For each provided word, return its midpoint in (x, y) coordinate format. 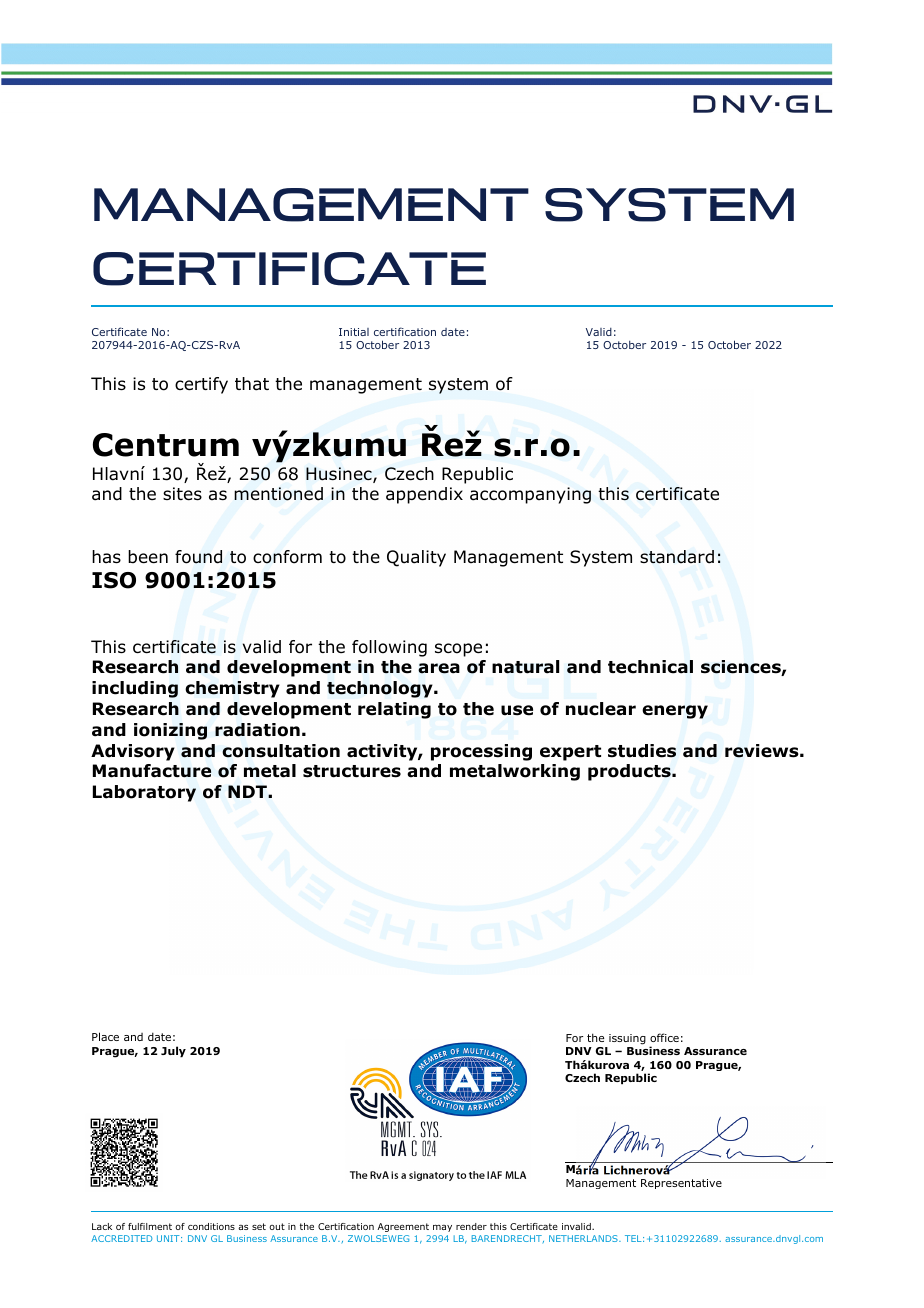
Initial (354, 332)
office (664, 1037)
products (630, 772)
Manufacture (152, 771)
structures (352, 771)
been (148, 557)
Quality (416, 558)
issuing (626, 1041)
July (173, 1052)
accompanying (530, 495)
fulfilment (150, 1226)
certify (201, 385)
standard (677, 557)
